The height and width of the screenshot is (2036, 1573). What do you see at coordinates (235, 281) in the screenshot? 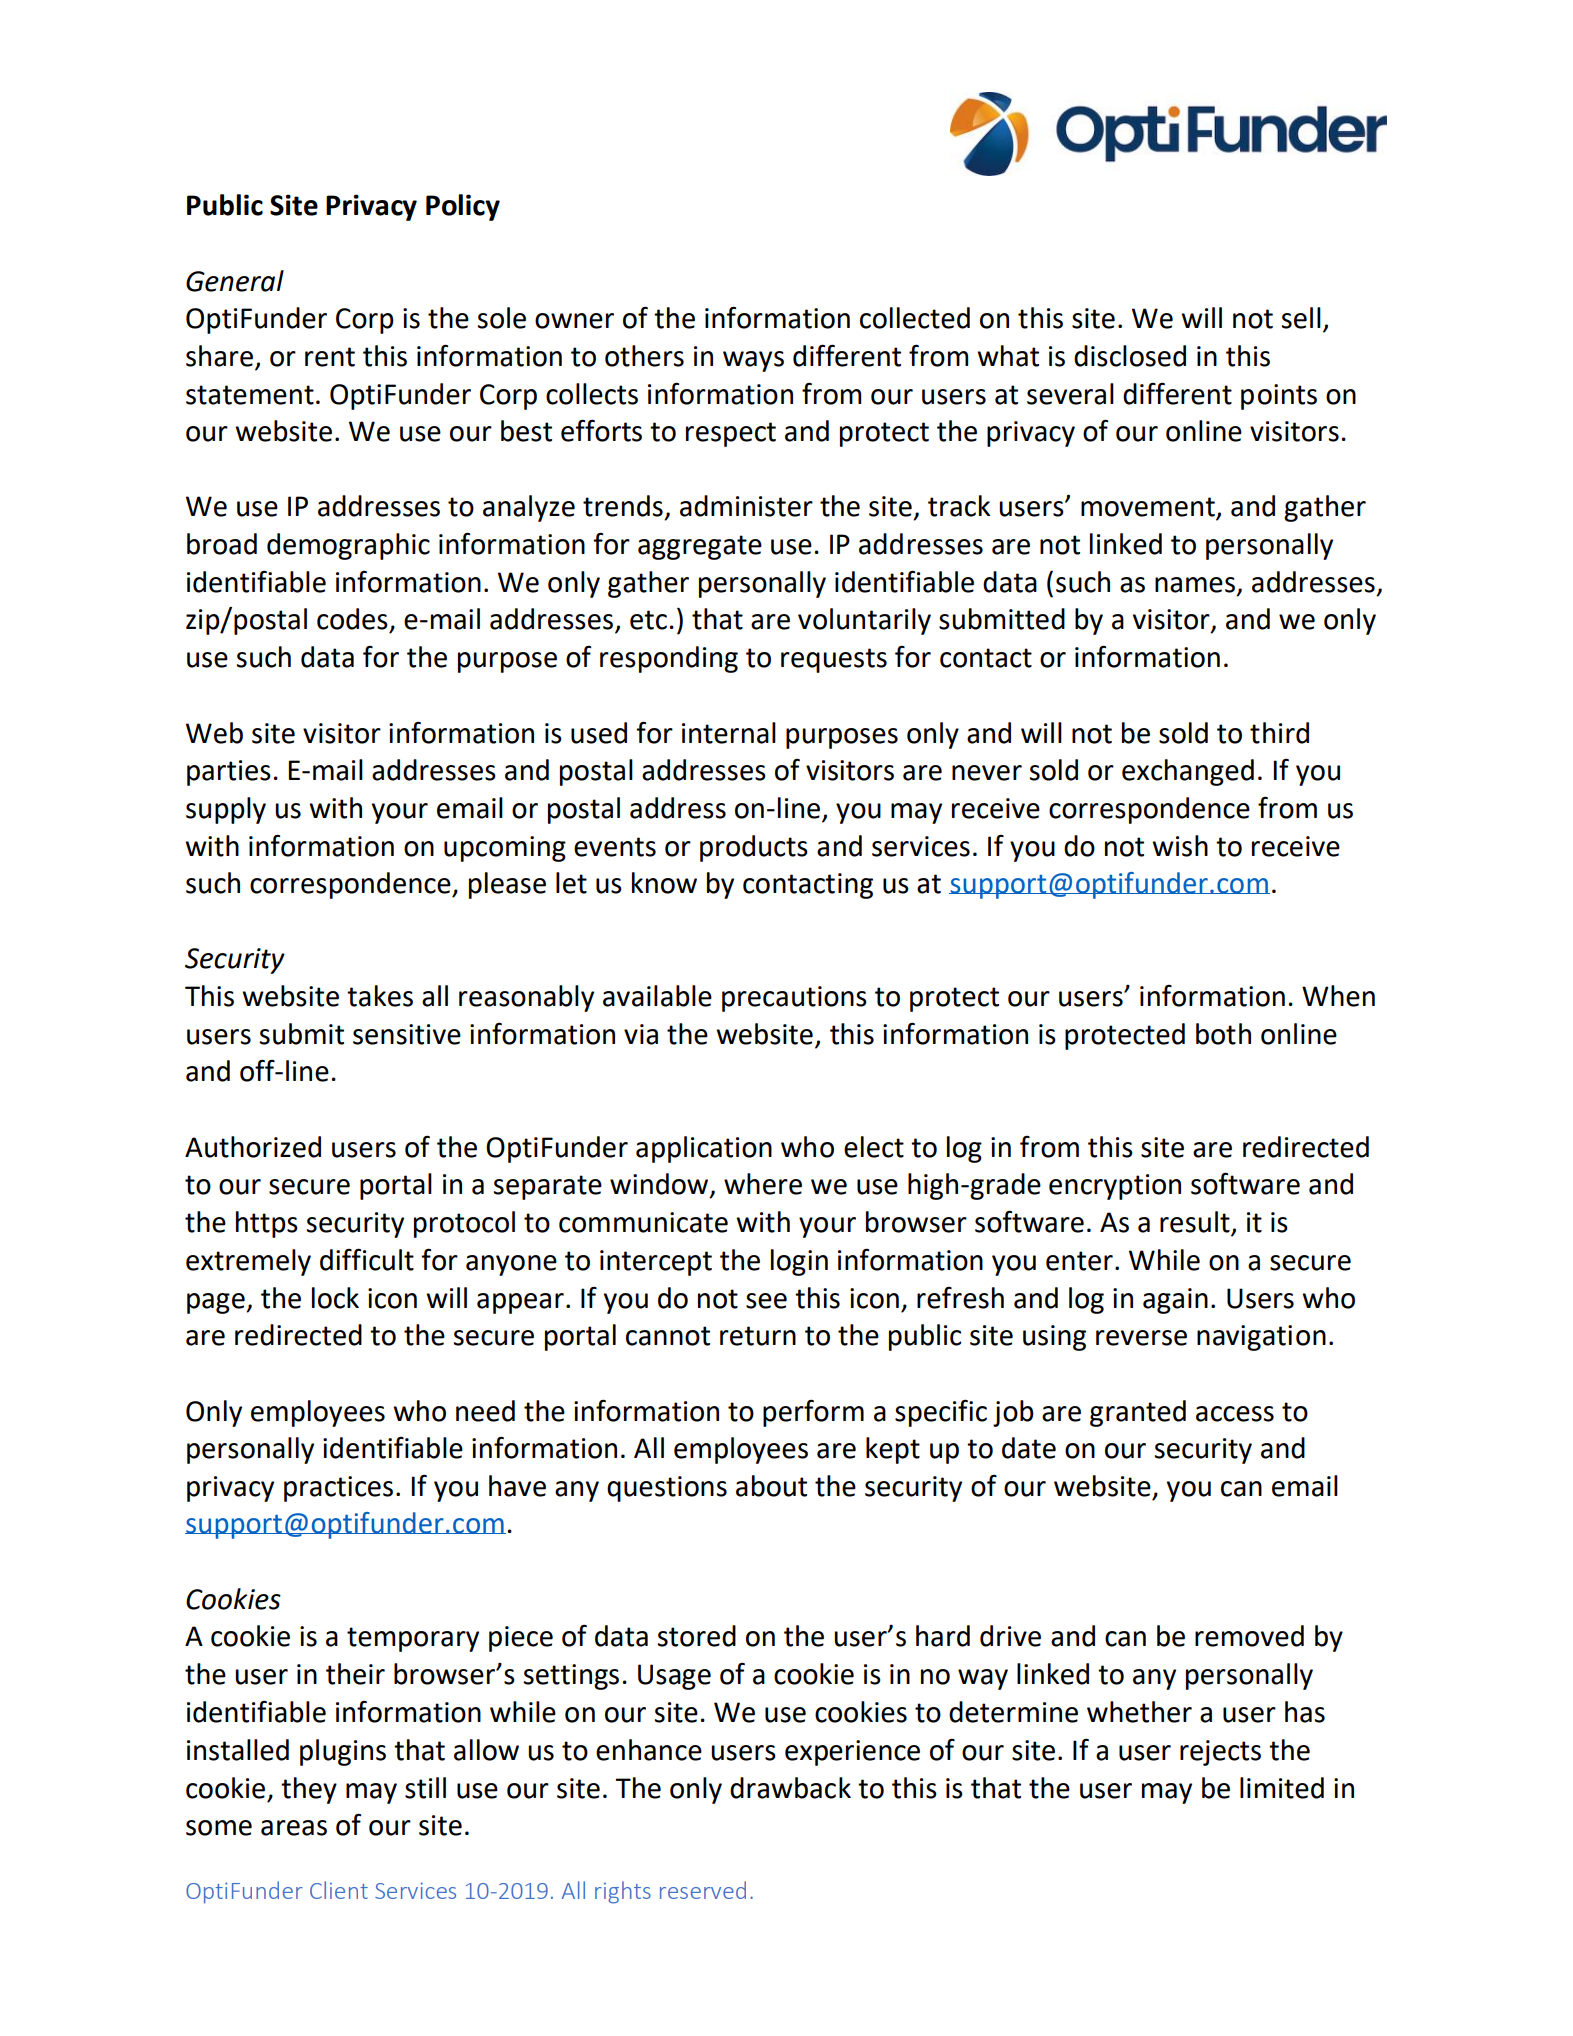
I see `General` at bounding box center [235, 281].
